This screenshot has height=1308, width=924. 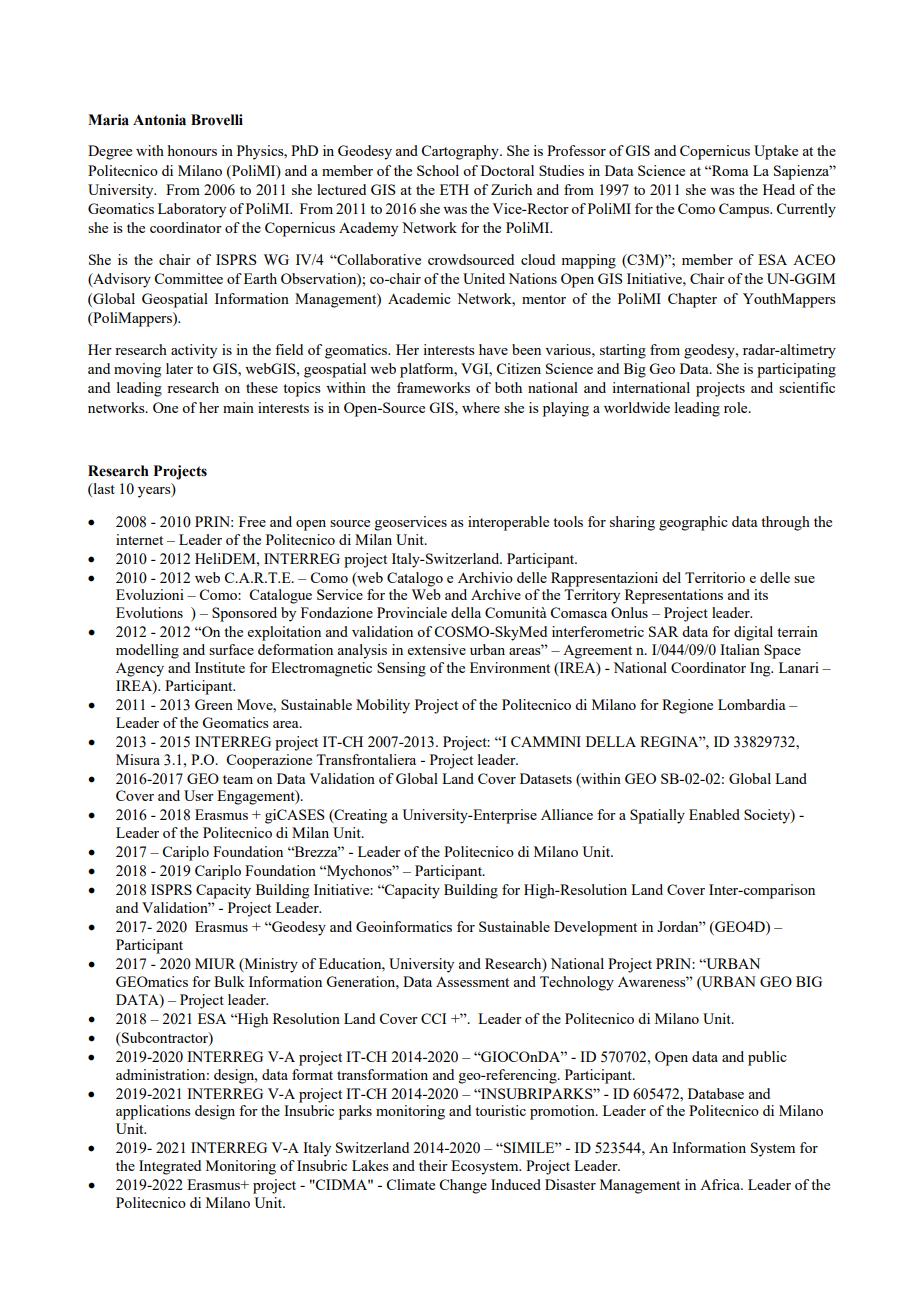 What do you see at coordinates (776, 152) in the screenshot?
I see `Uptake` at bounding box center [776, 152].
